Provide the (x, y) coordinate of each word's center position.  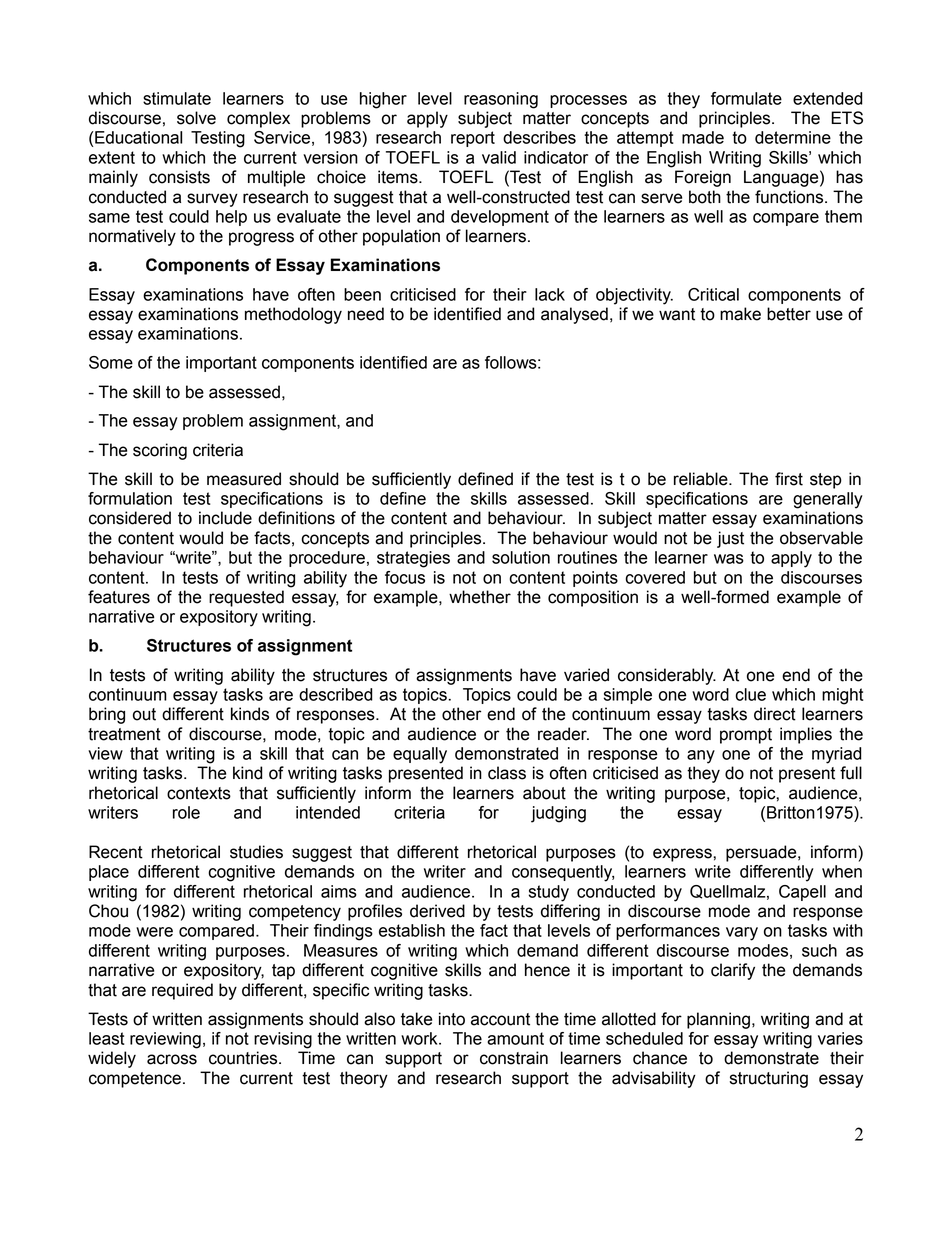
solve (196, 118)
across (172, 1059)
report (473, 139)
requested (246, 598)
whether (480, 597)
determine (793, 137)
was (729, 559)
